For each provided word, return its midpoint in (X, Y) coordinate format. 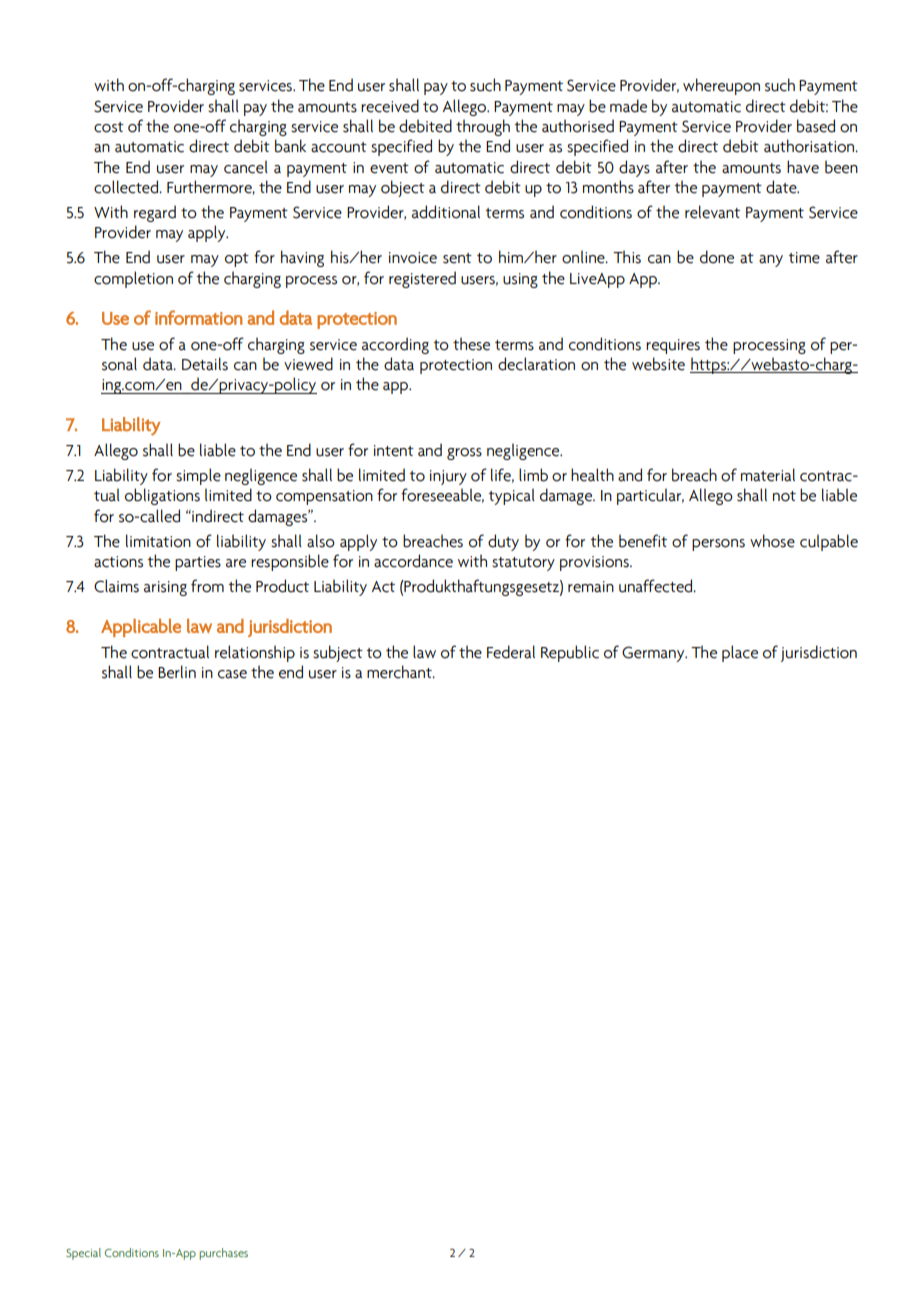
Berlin (177, 672)
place (740, 653)
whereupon (721, 86)
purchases (223, 1254)
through (483, 127)
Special (83, 1254)
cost (109, 127)
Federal (511, 652)
